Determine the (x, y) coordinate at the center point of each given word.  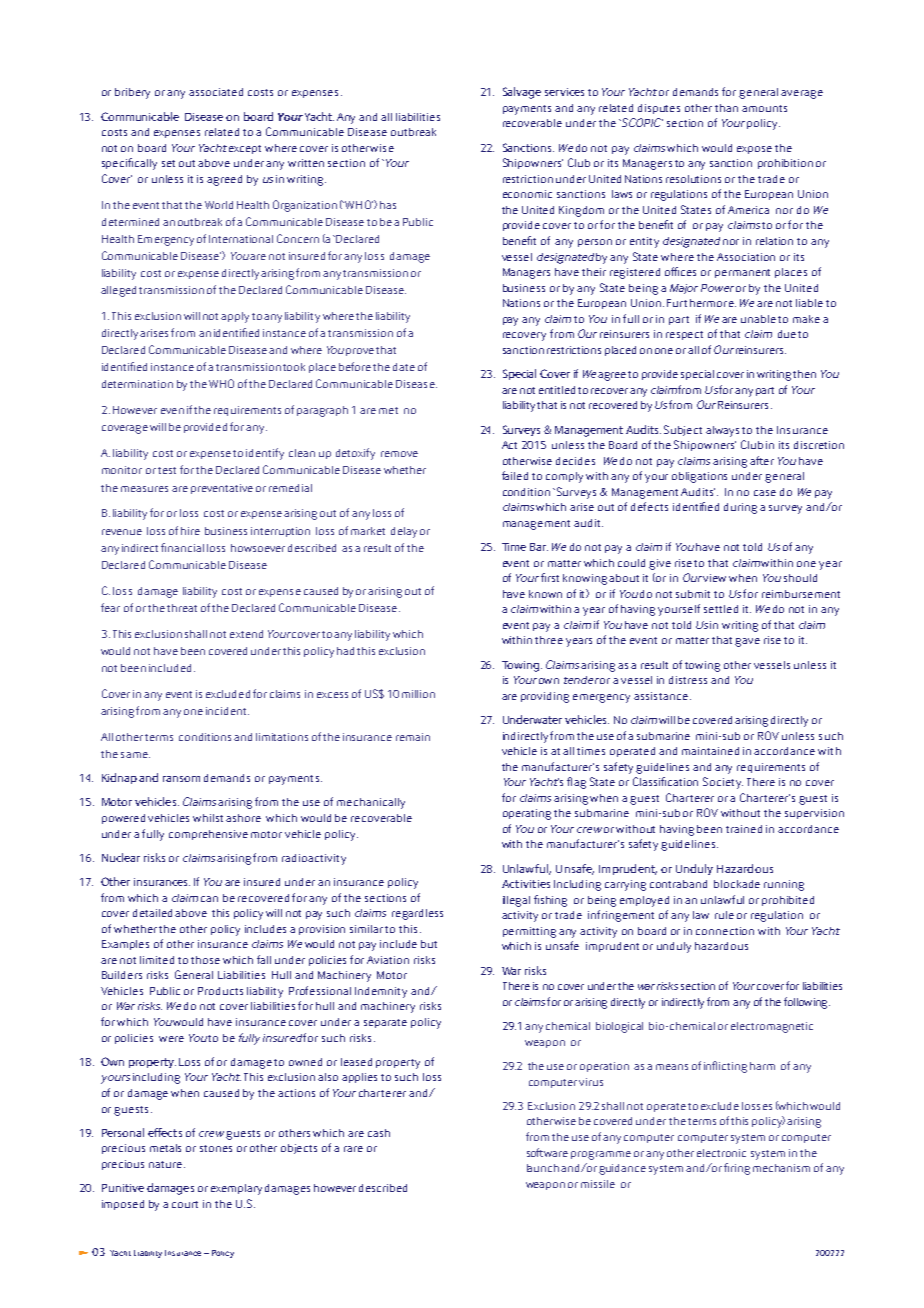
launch (543, 1168)
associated (216, 92)
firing (737, 1169)
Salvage (522, 93)
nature (167, 1164)
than (726, 108)
